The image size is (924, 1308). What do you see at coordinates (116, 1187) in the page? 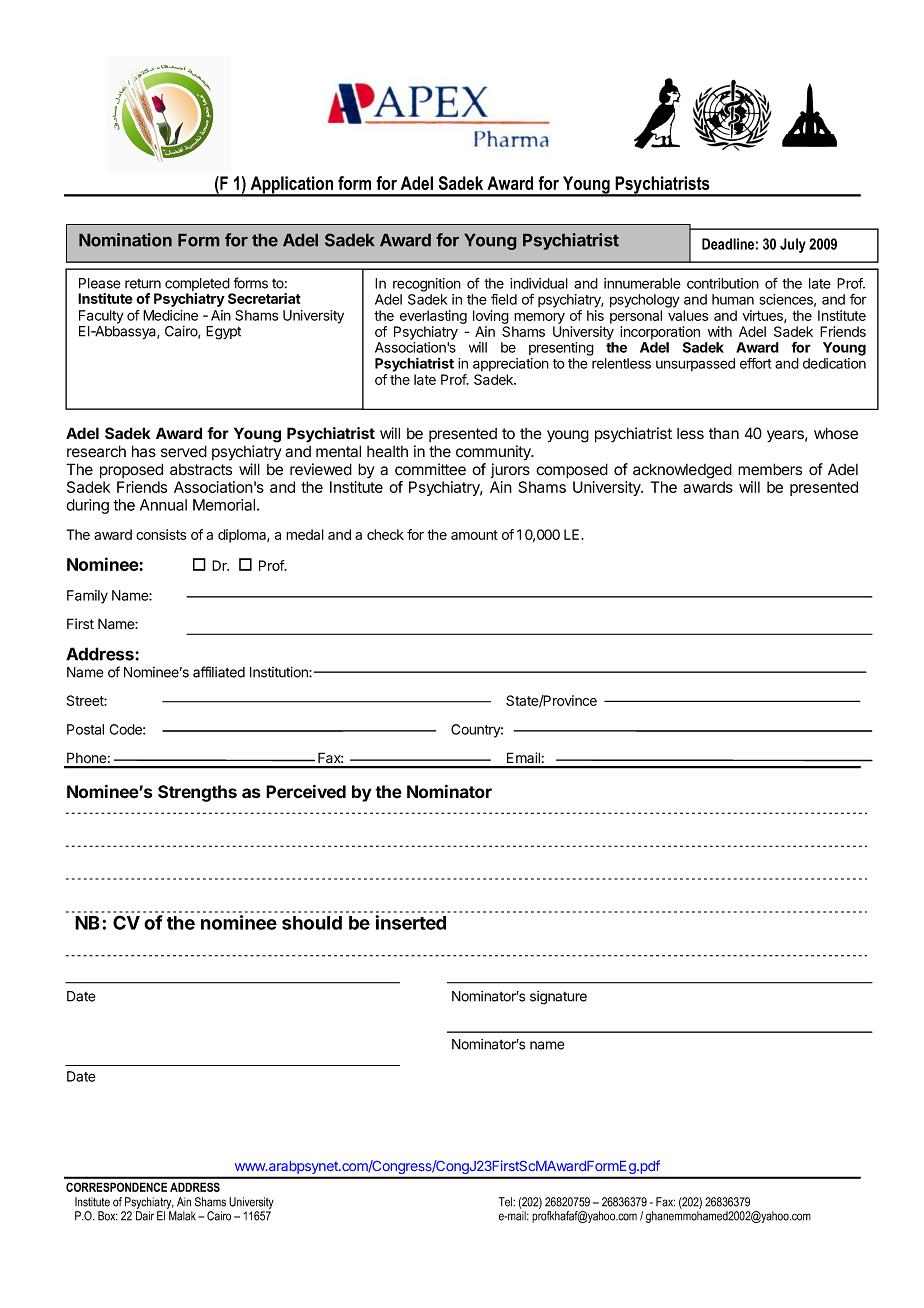
I see `CORRESPONDENCE` at bounding box center [116, 1187].
